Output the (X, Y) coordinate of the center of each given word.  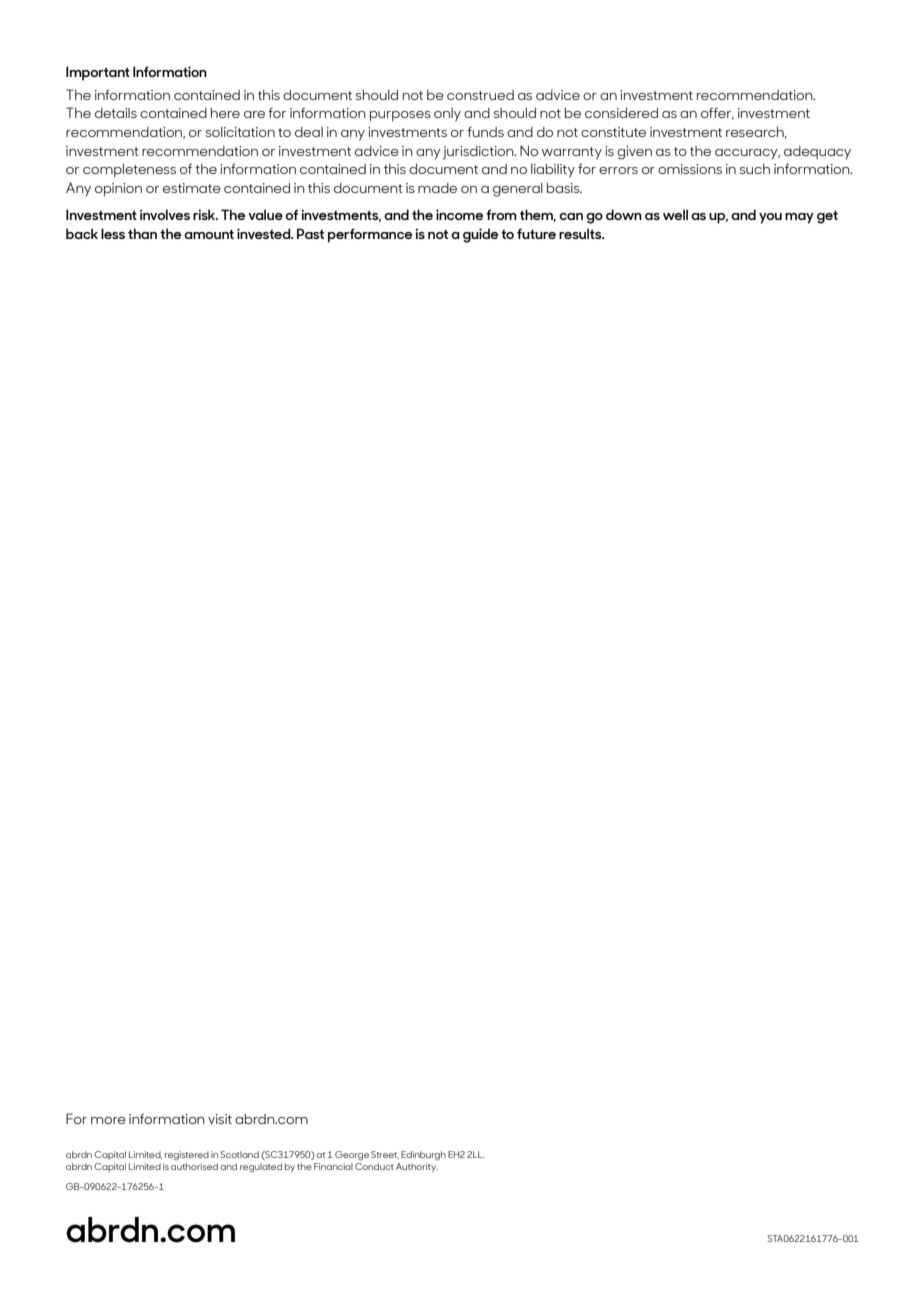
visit (220, 1119)
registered (187, 1156)
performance (370, 235)
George (352, 1156)
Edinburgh (423, 1156)
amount (209, 234)
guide (480, 235)
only (447, 114)
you (770, 218)
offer (717, 113)
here (225, 113)
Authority (417, 1166)
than (142, 233)
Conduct (374, 1165)
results (581, 233)
